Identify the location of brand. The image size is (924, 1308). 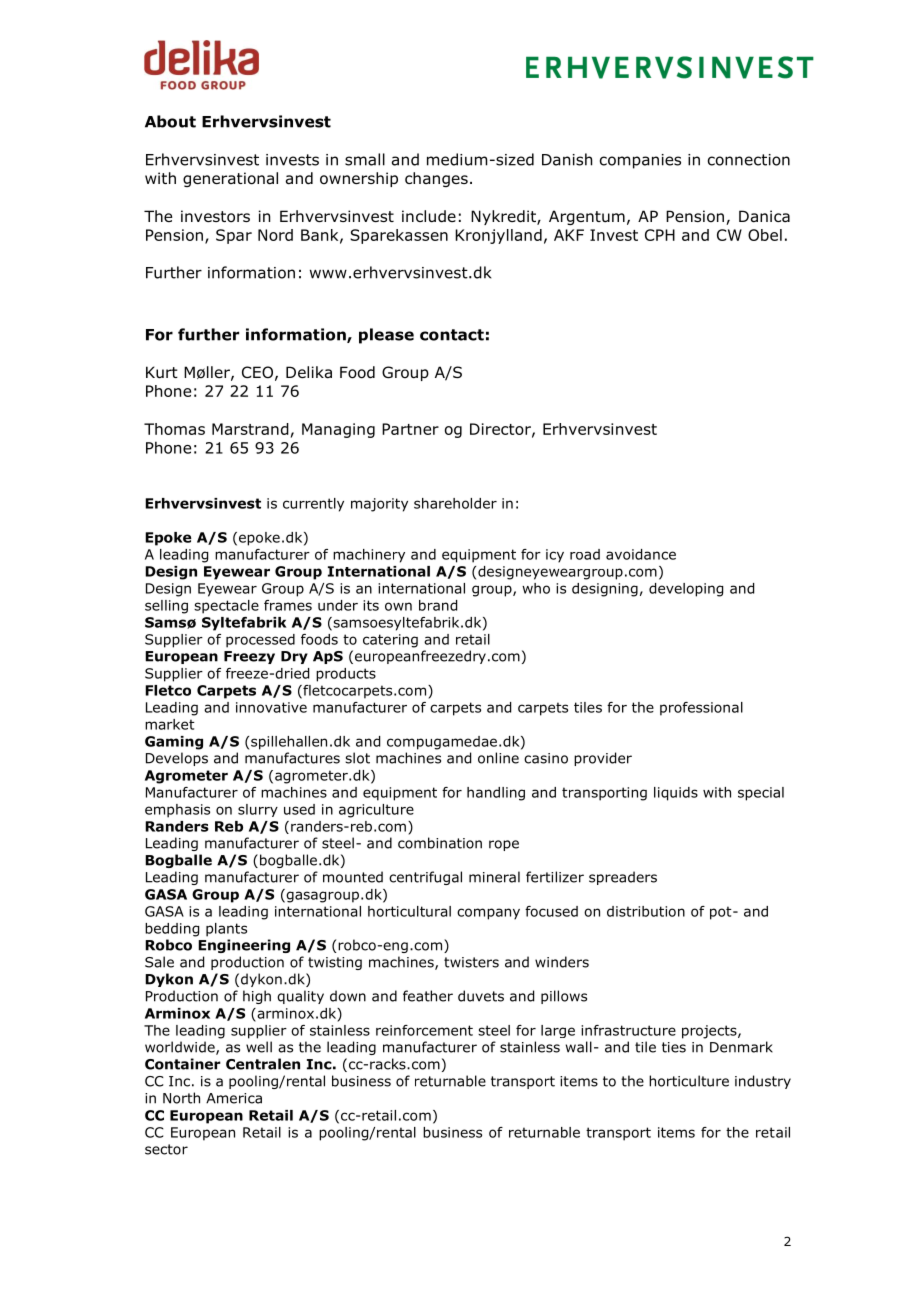
(438, 605).
